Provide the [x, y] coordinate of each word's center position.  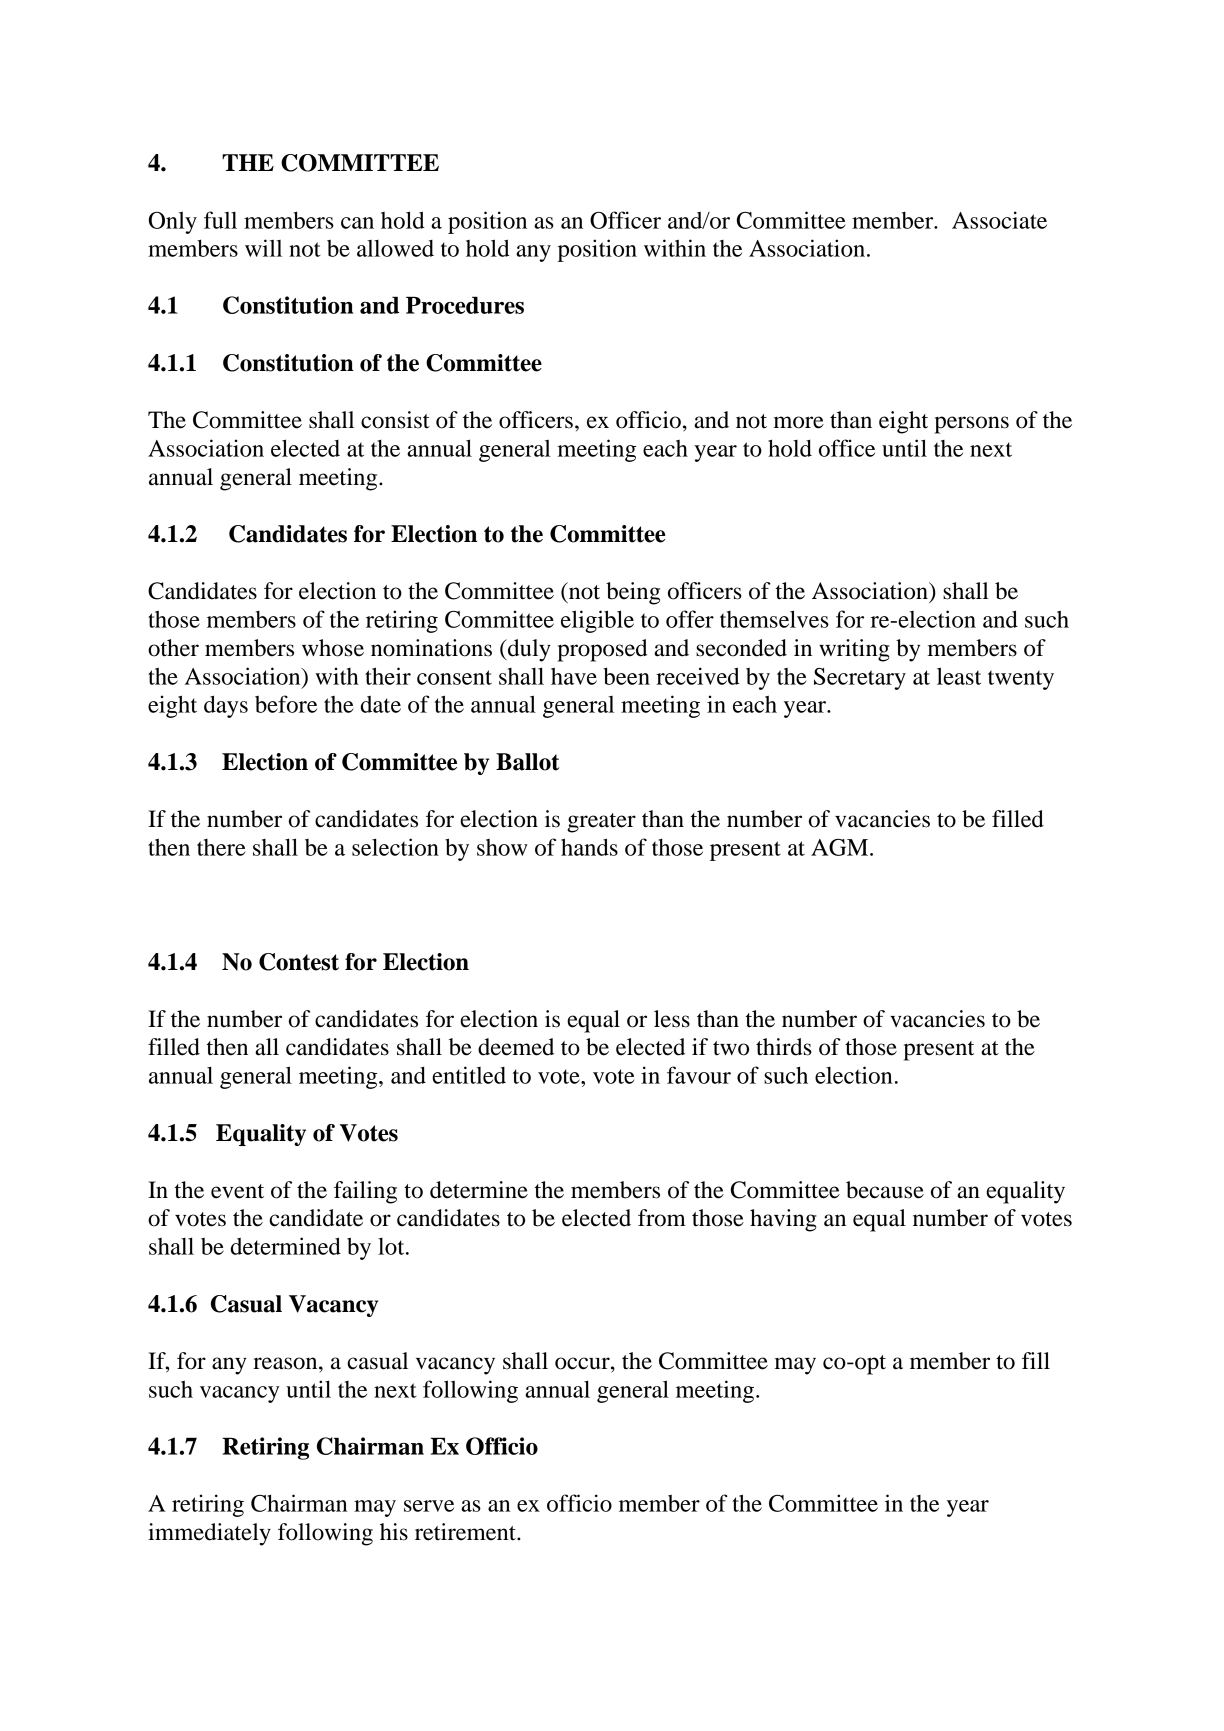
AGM [839, 847]
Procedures [465, 305]
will [263, 248]
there [221, 847]
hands [589, 847]
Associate [999, 220]
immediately [209, 1534]
